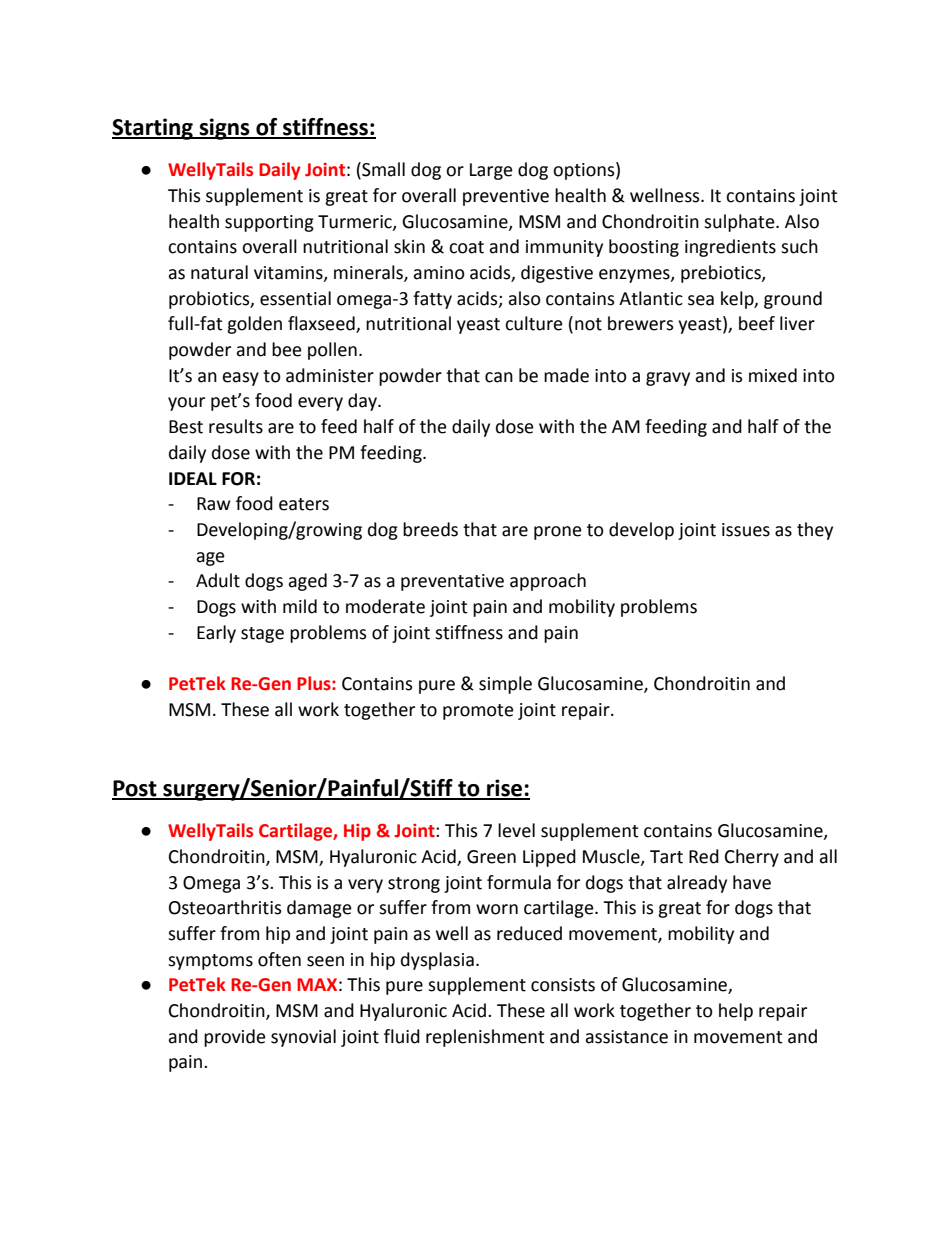 The width and height of the page is (952, 1233). What do you see at coordinates (746, 530) in the page?
I see `issues` at bounding box center [746, 530].
